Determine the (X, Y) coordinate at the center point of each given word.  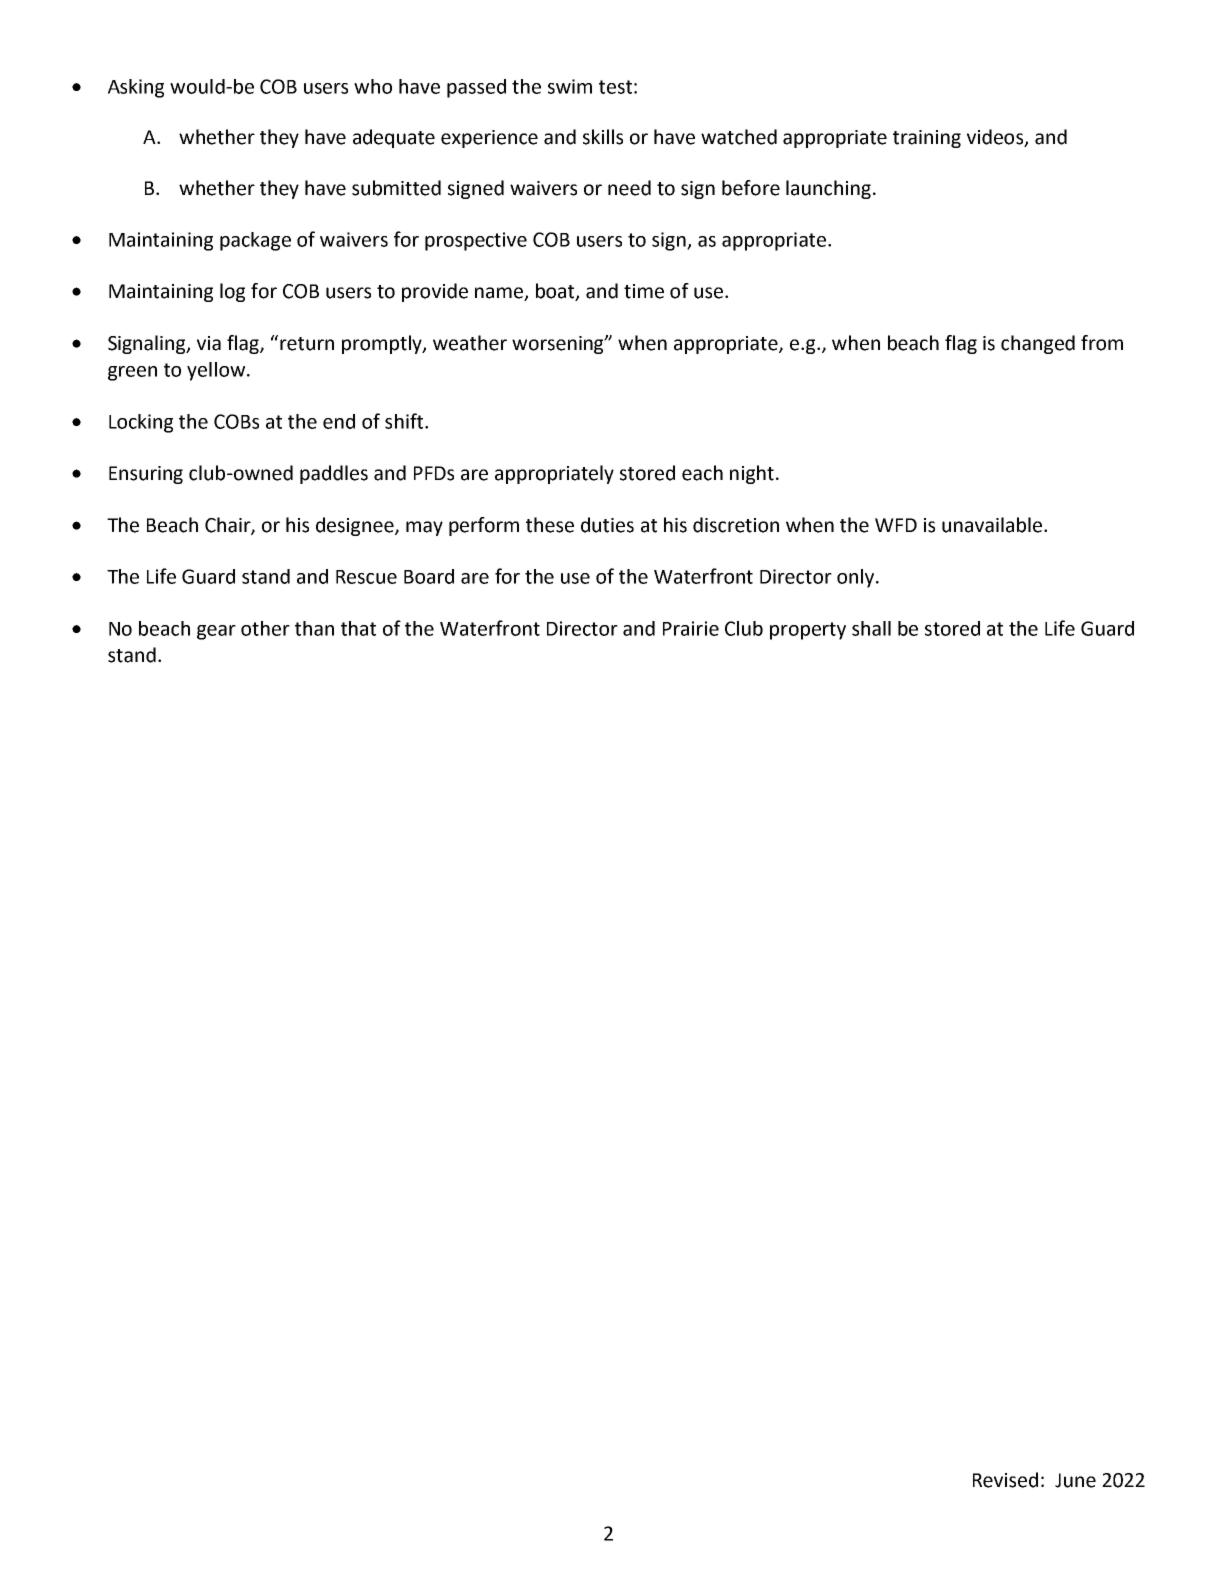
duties (607, 525)
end (339, 421)
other (265, 628)
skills (603, 137)
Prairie (691, 628)
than (314, 628)
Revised (1005, 1480)
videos (996, 138)
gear (216, 632)
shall (871, 628)
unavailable (992, 525)
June (1075, 1480)
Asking (136, 88)
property (808, 631)
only (857, 578)
